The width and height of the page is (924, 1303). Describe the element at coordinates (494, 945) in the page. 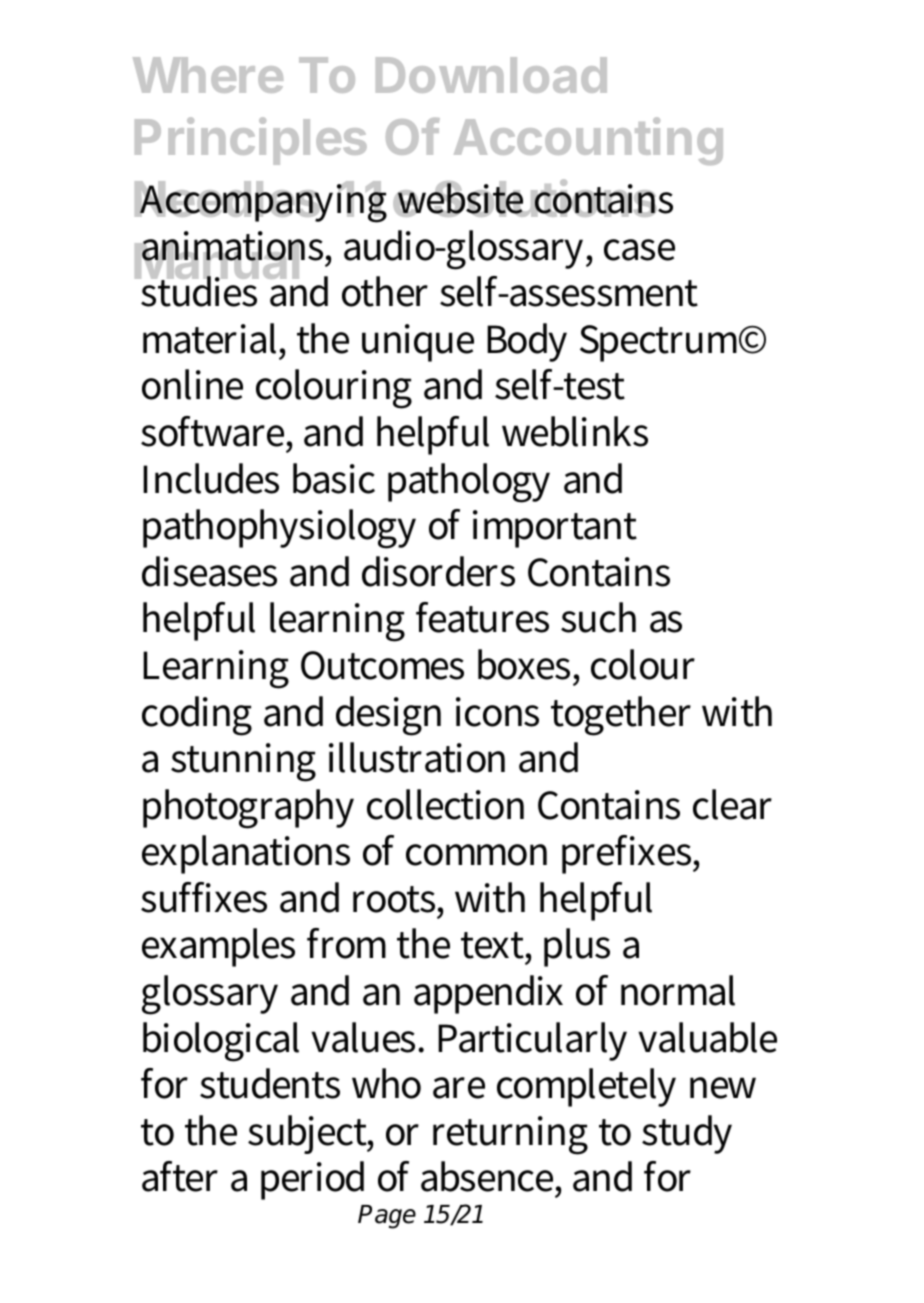

I see `text` at that location.
